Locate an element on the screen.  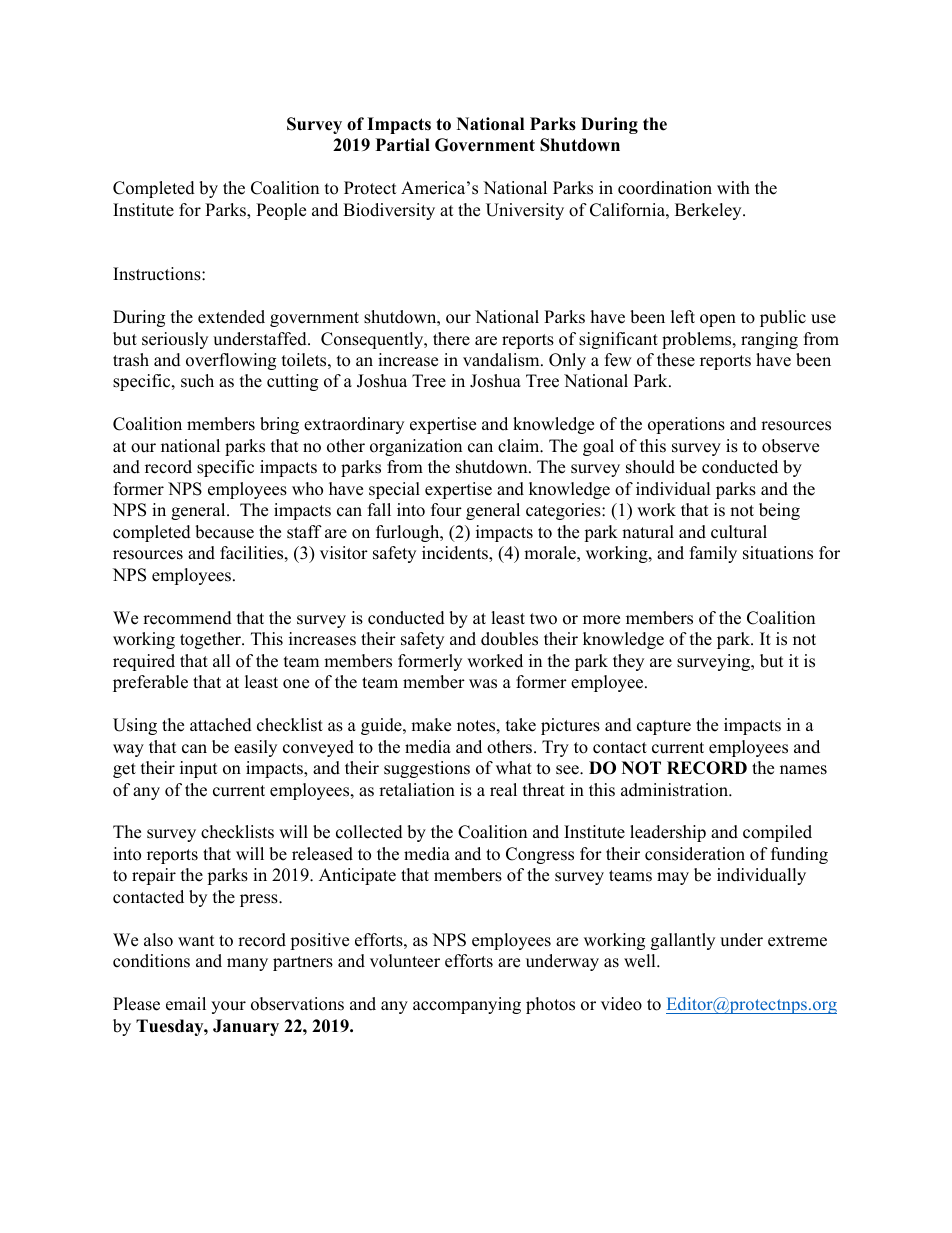
Partial is located at coordinates (403, 144).
